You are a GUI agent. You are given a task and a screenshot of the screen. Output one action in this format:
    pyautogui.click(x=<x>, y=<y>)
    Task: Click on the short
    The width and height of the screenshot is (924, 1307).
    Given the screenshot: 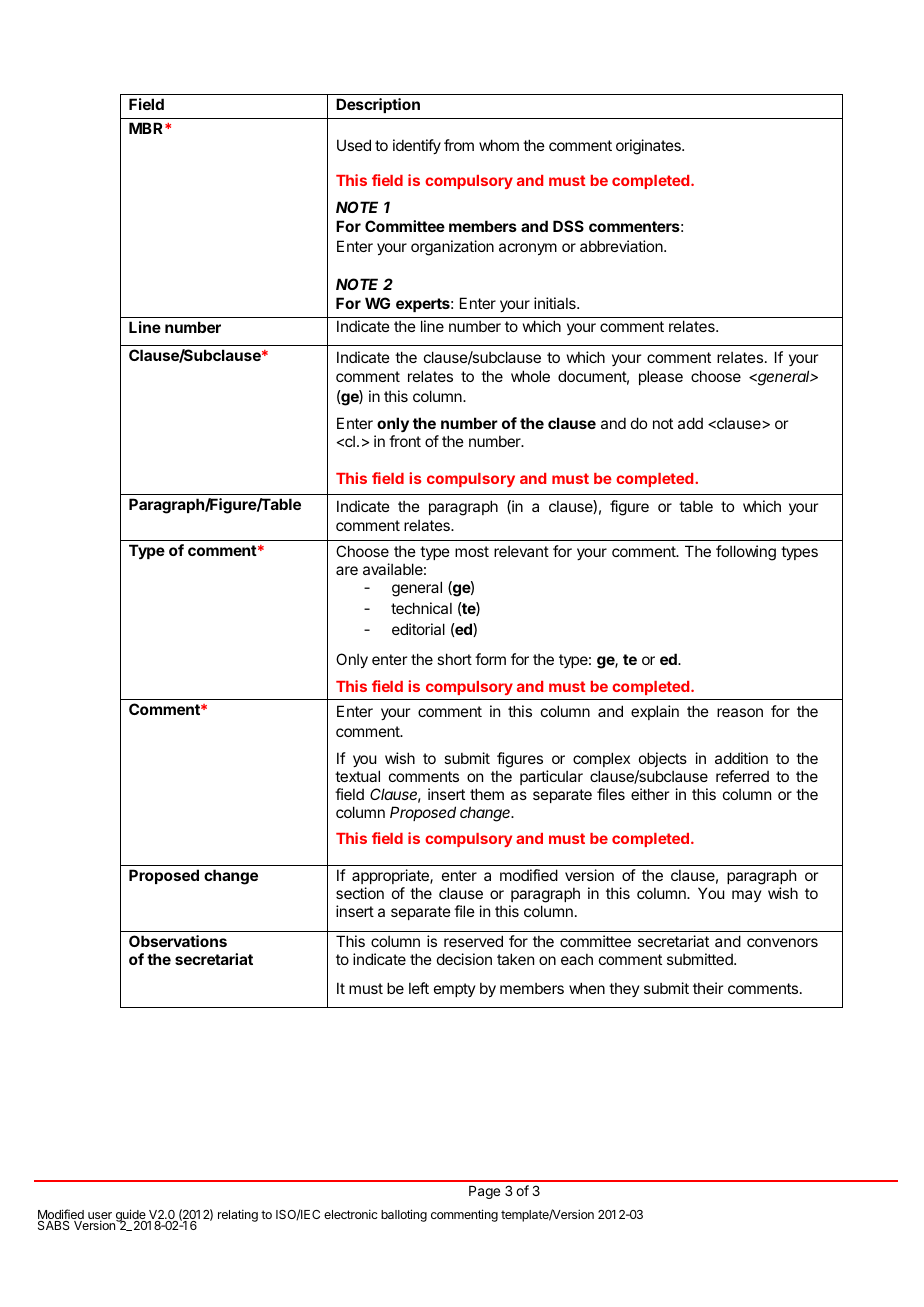 What is the action you would take?
    pyautogui.click(x=454, y=659)
